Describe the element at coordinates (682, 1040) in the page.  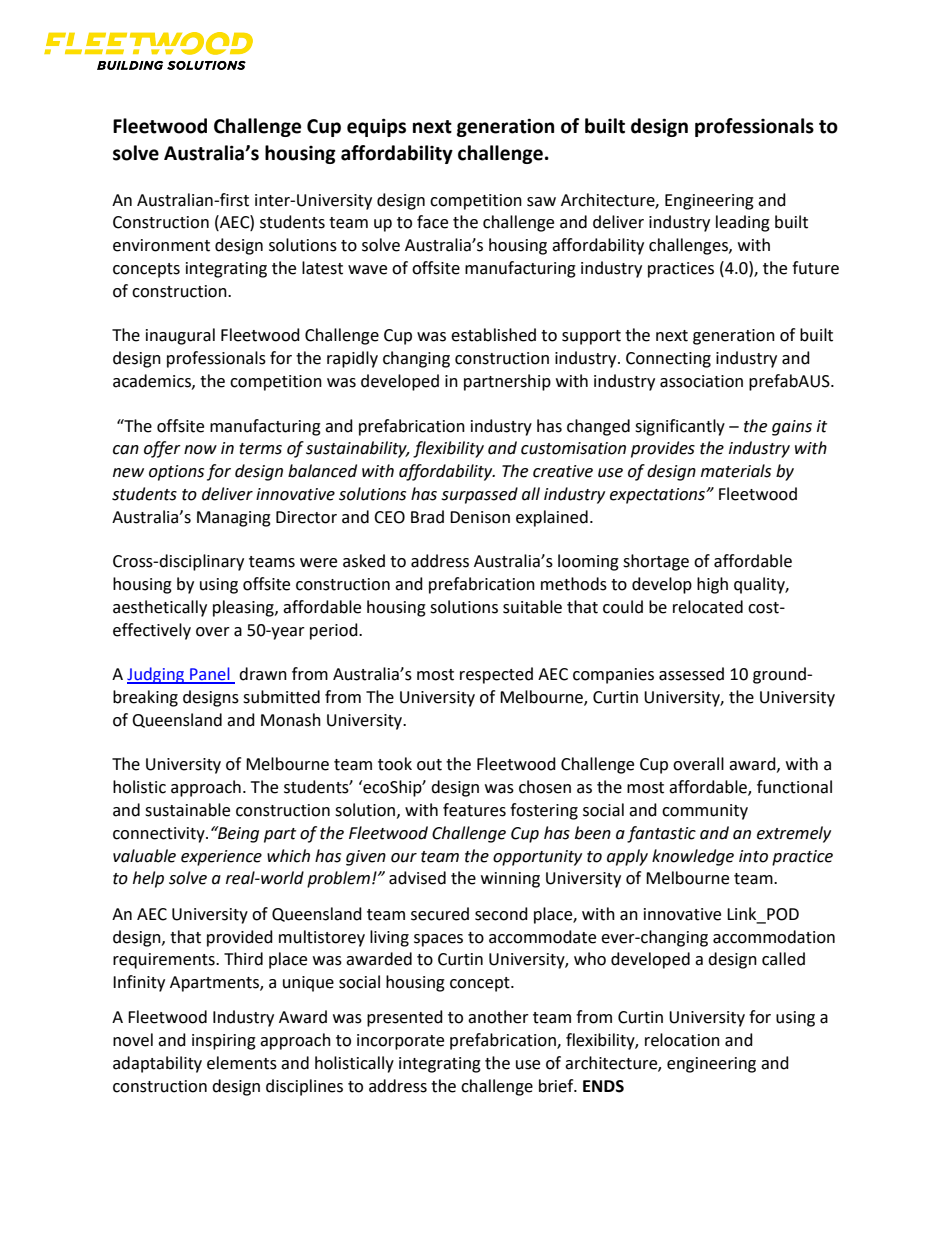
I see `relocation` at that location.
